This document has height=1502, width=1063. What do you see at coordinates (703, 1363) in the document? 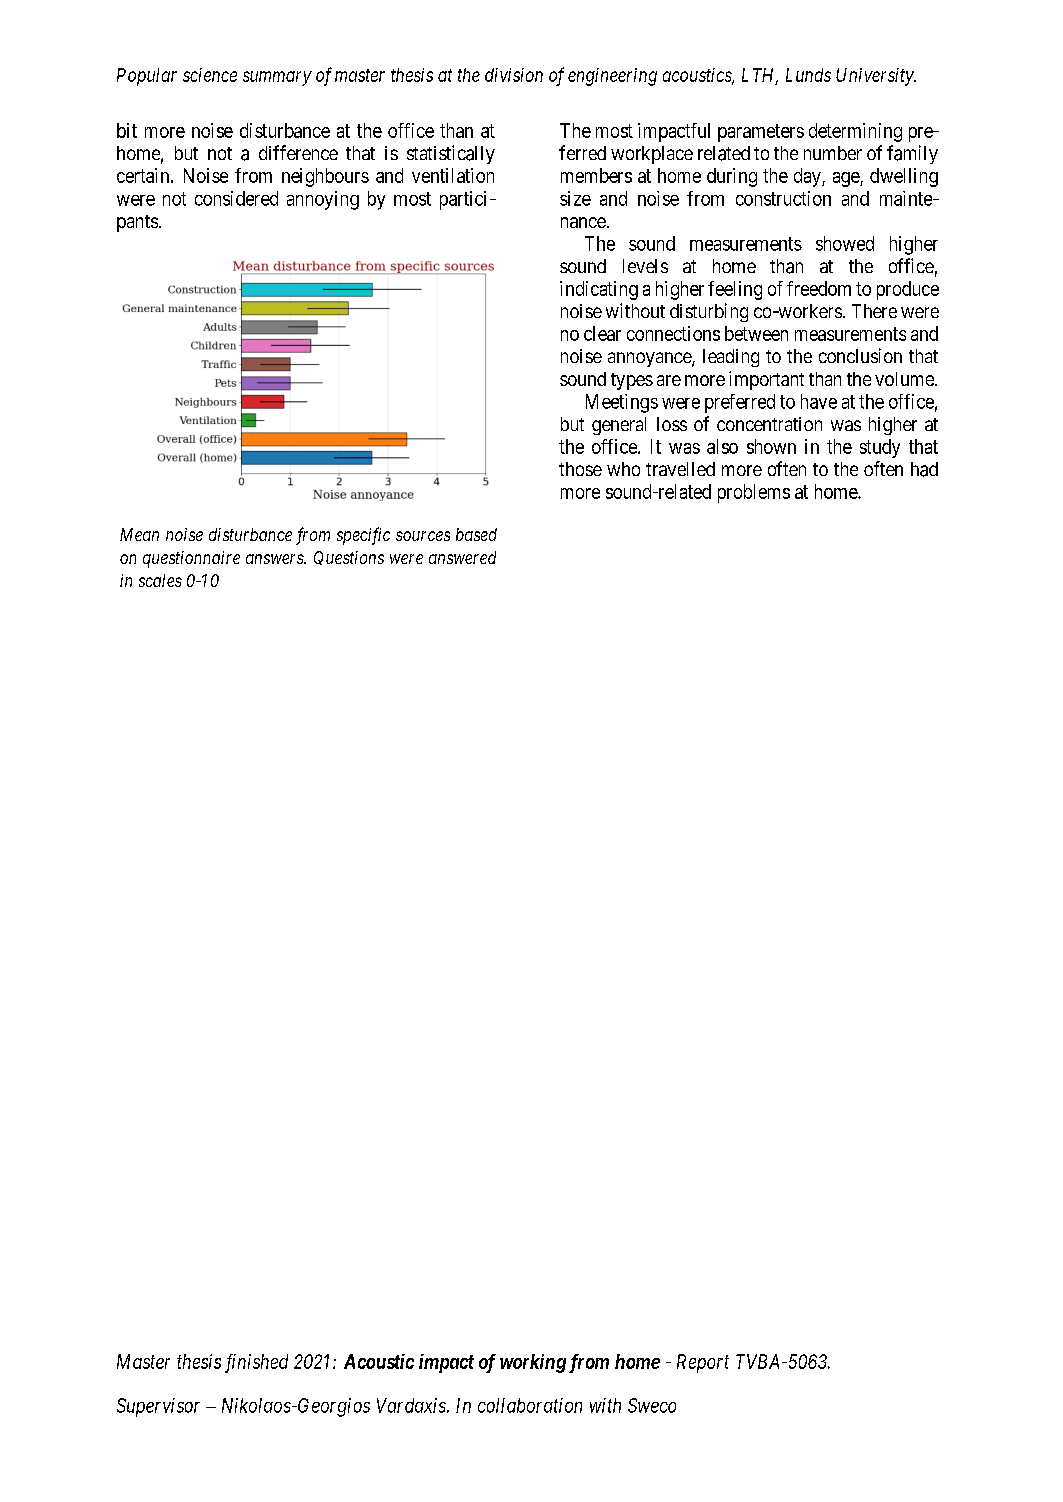
I see `Report` at bounding box center [703, 1363].
